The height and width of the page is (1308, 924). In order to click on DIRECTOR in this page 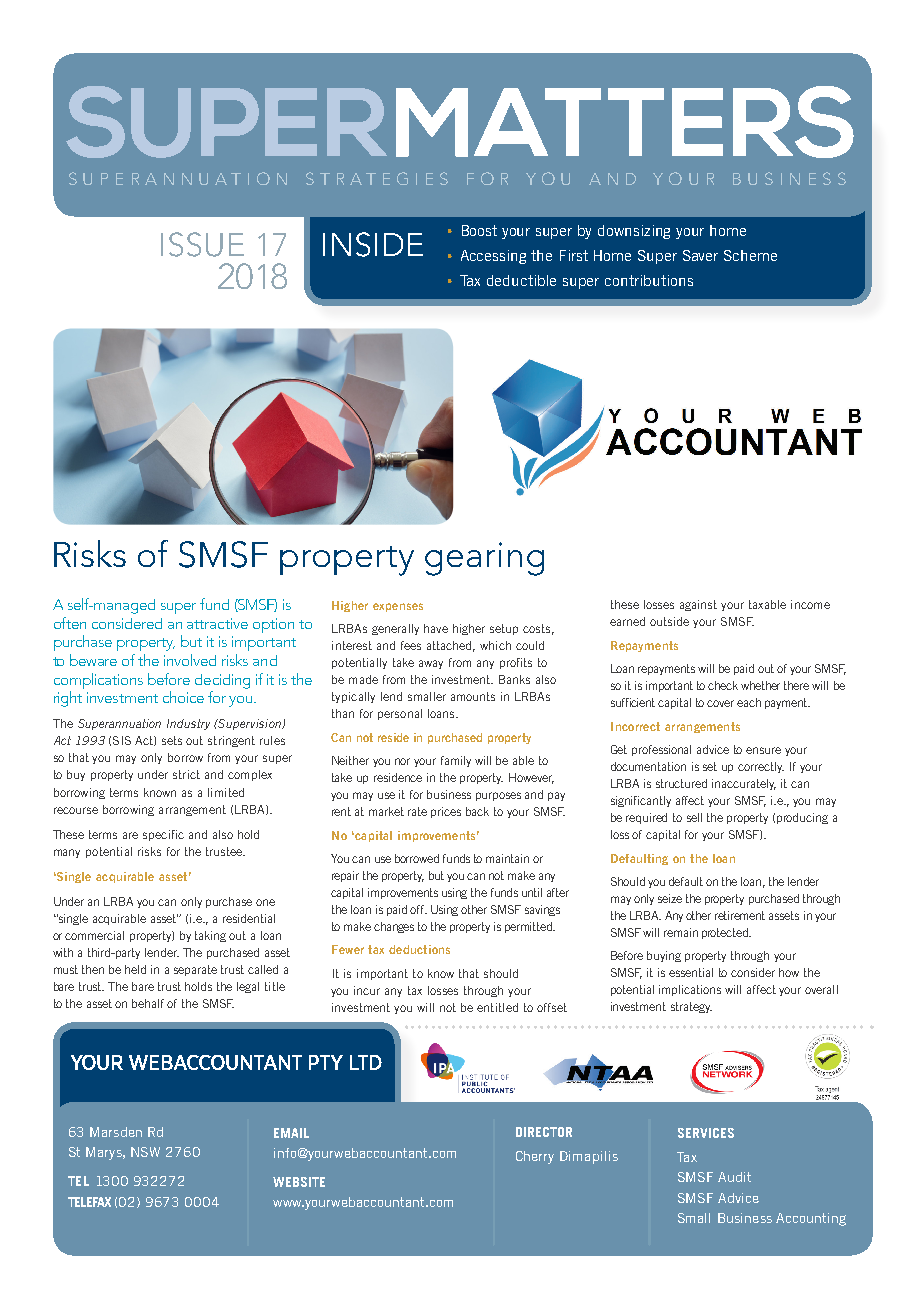, I will do `click(544, 1132)`.
